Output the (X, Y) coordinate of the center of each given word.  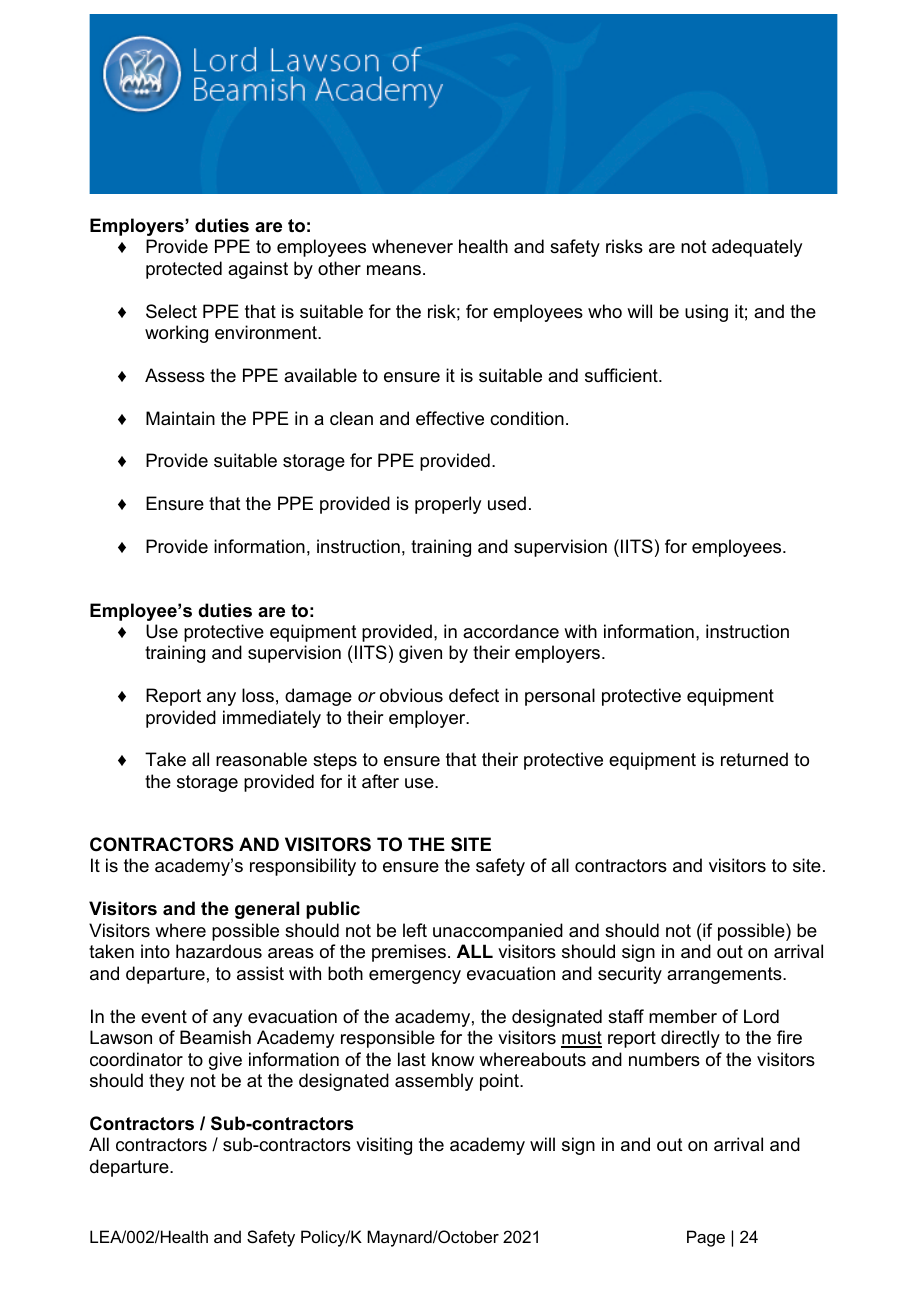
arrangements (725, 975)
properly (448, 505)
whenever (412, 246)
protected (184, 270)
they (166, 1082)
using (706, 313)
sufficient (622, 375)
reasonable (261, 759)
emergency (415, 977)
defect (474, 695)
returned (754, 759)
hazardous (219, 951)
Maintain (180, 418)
